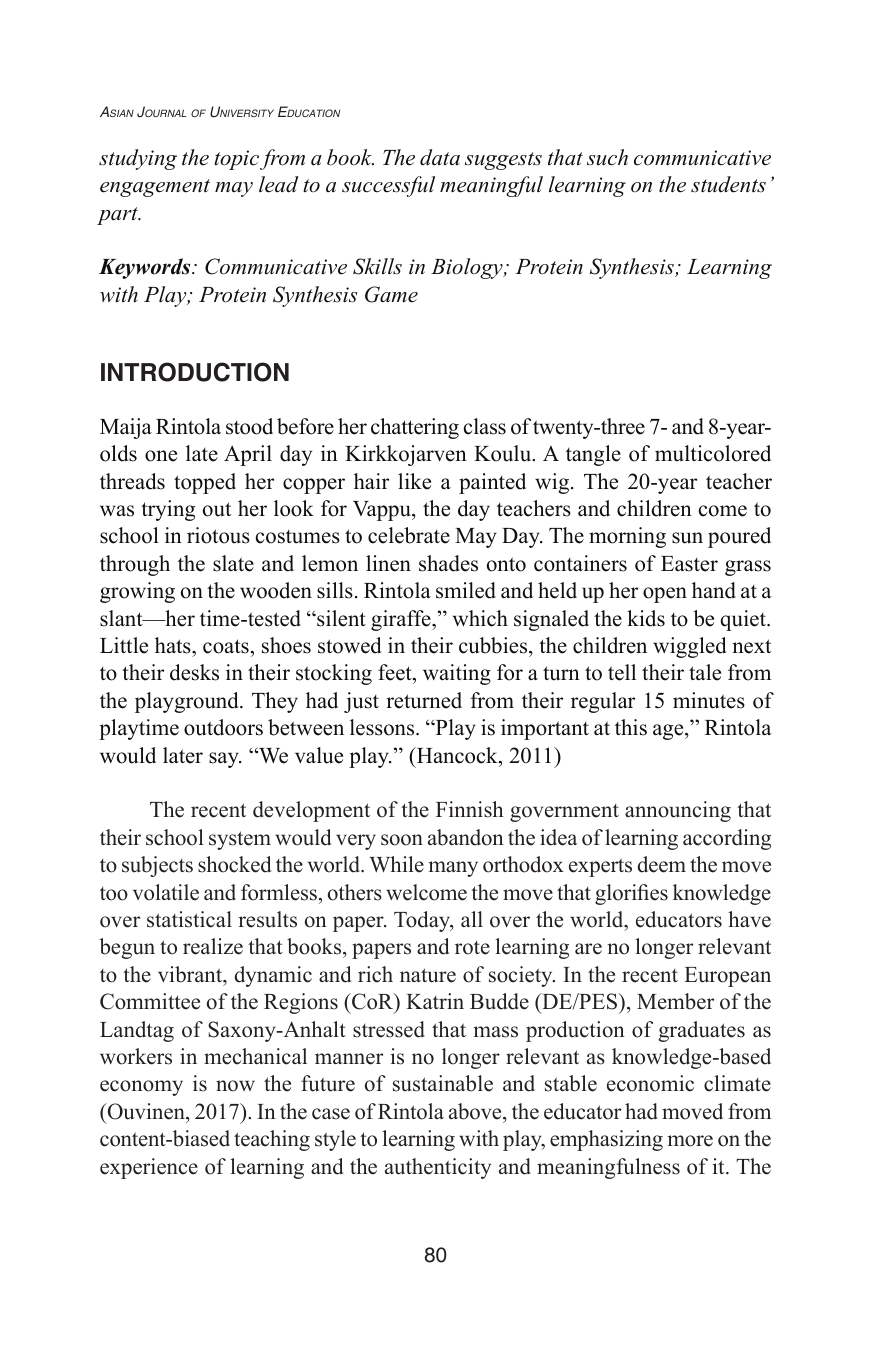  What do you see at coordinates (453, 869) in the page?
I see `many` at bounding box center [453, 869].
